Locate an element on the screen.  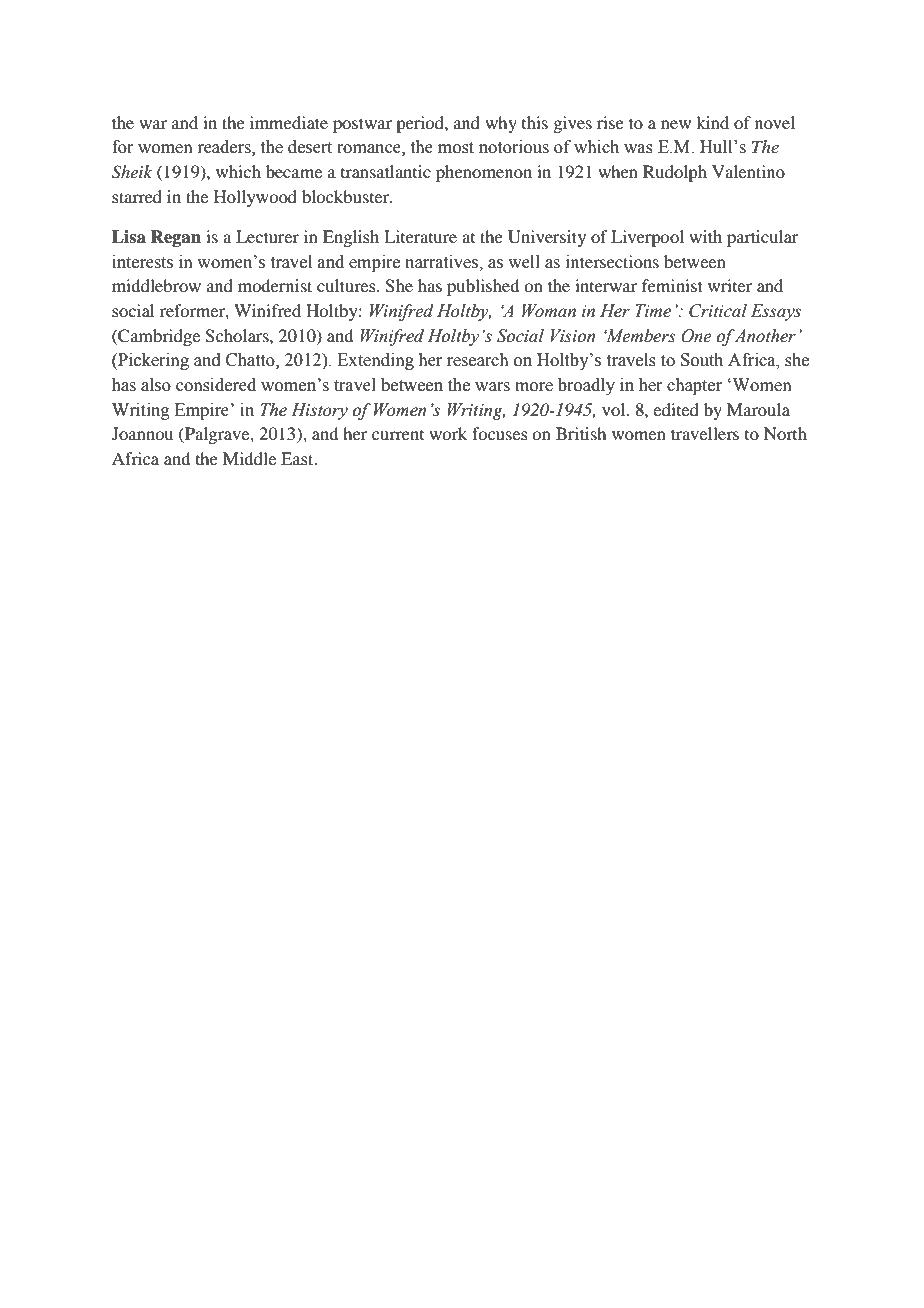
work is located at coordinates (448, 433).
